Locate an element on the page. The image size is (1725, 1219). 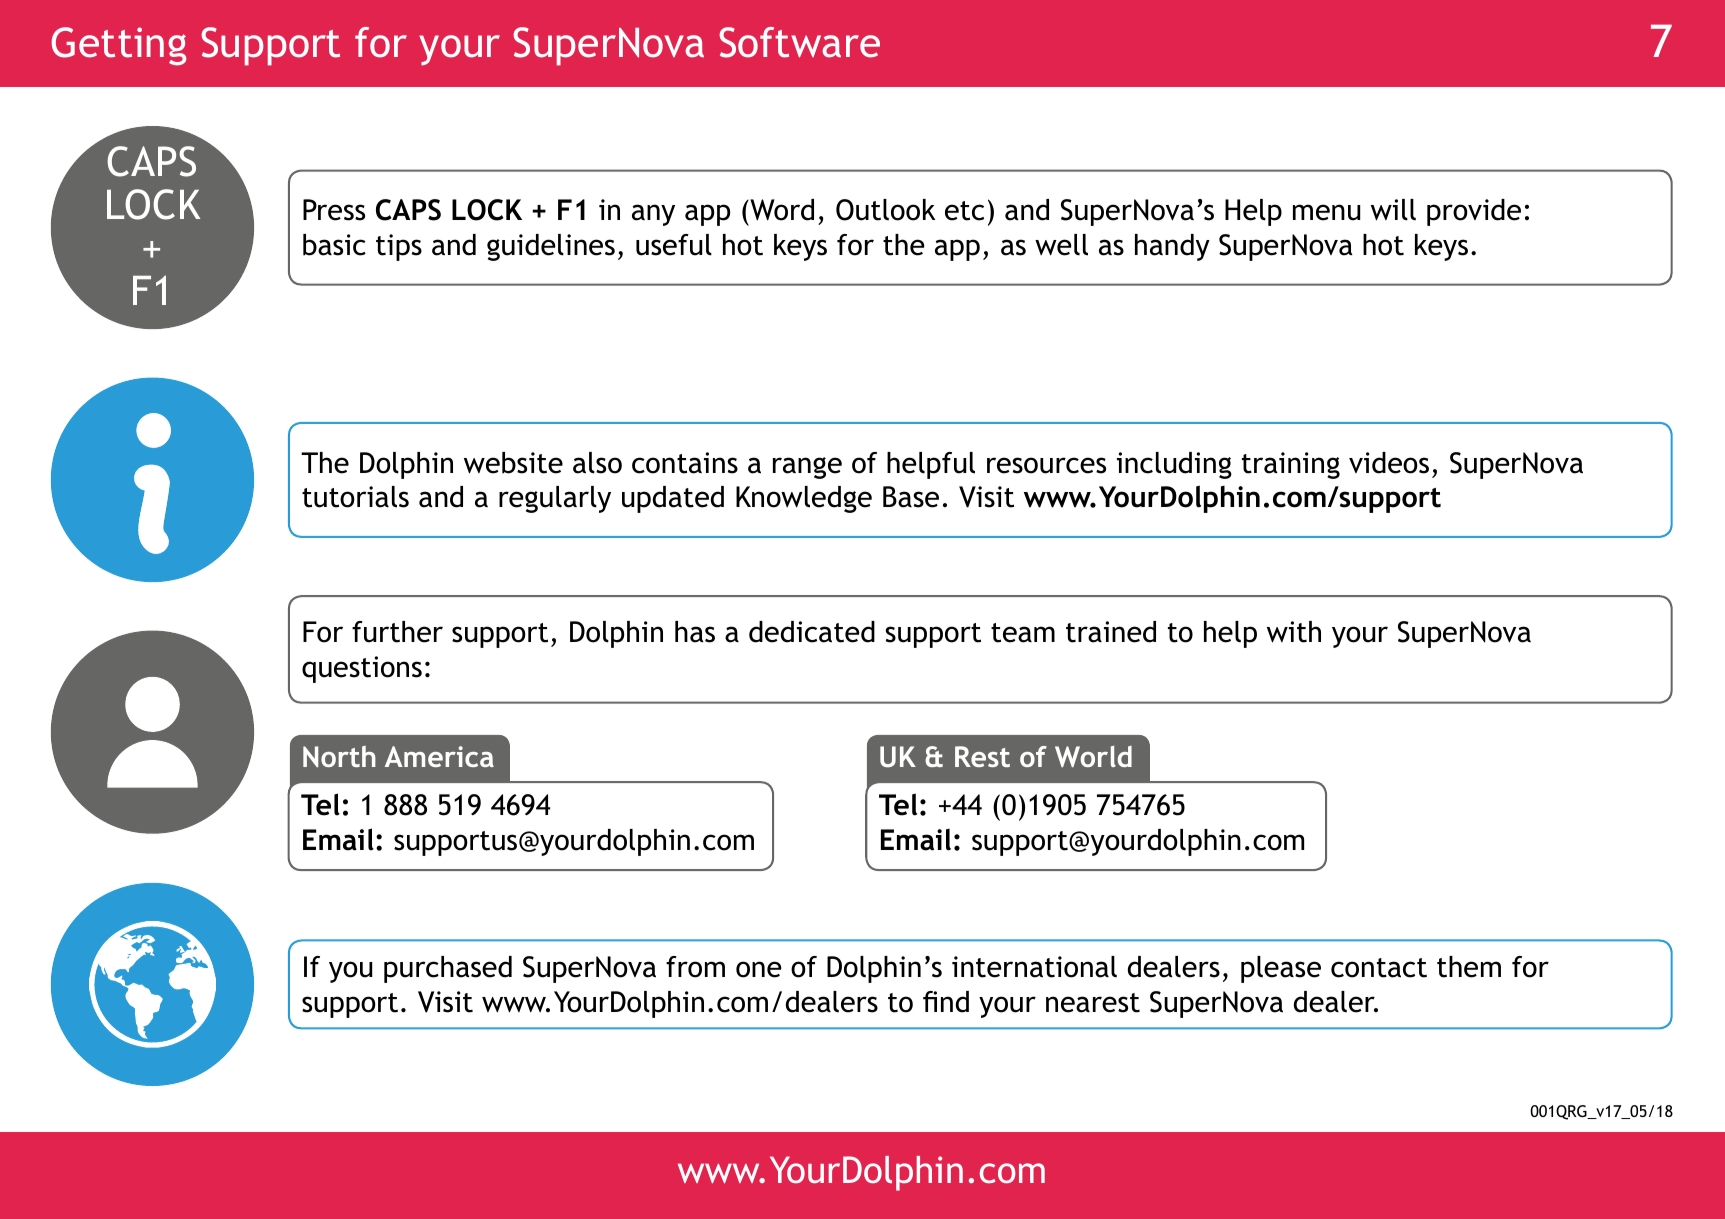
menu is located at coordinates (1326, 212).
